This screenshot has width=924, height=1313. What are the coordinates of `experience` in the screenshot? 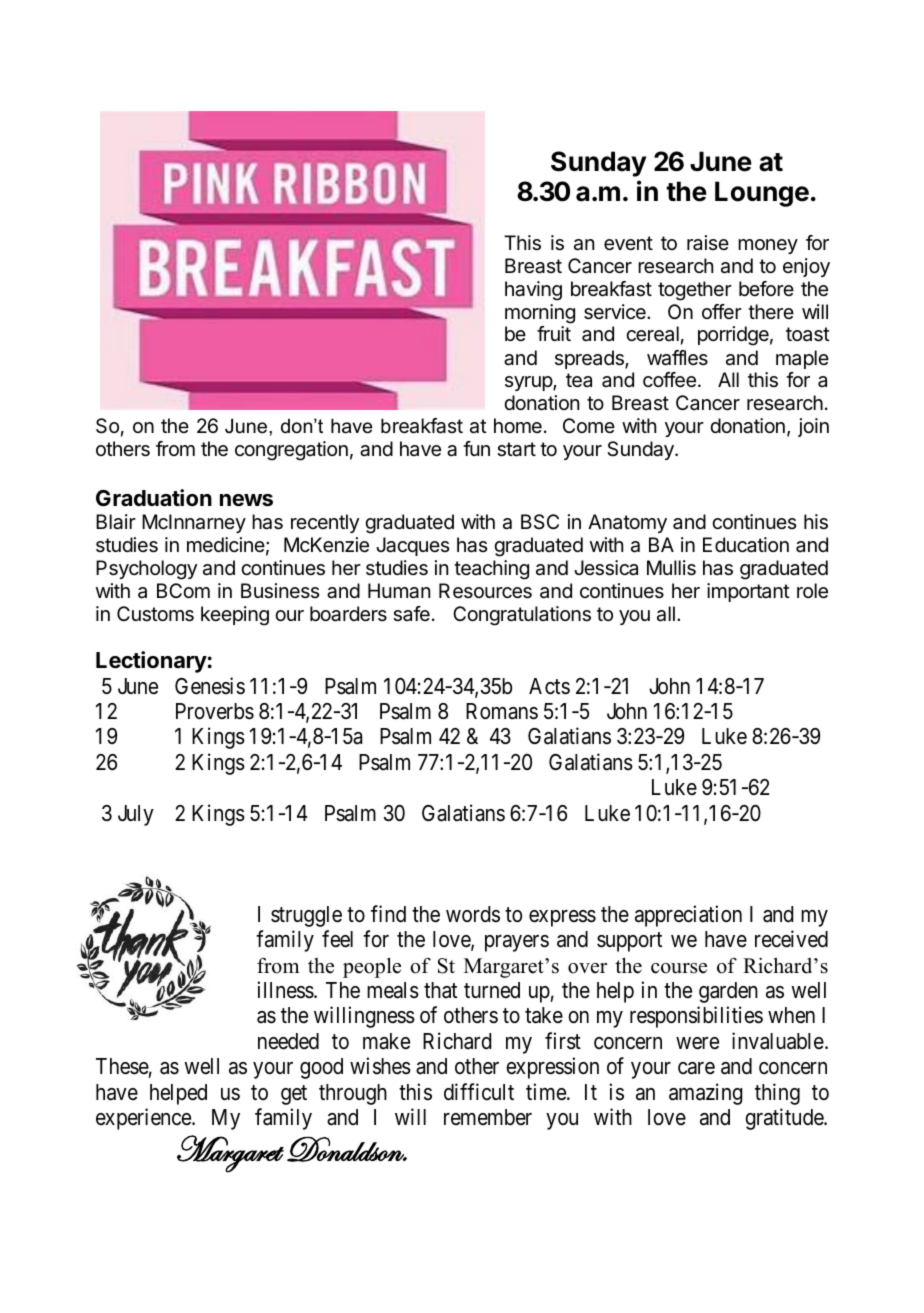 It's located at (144, 1119).
